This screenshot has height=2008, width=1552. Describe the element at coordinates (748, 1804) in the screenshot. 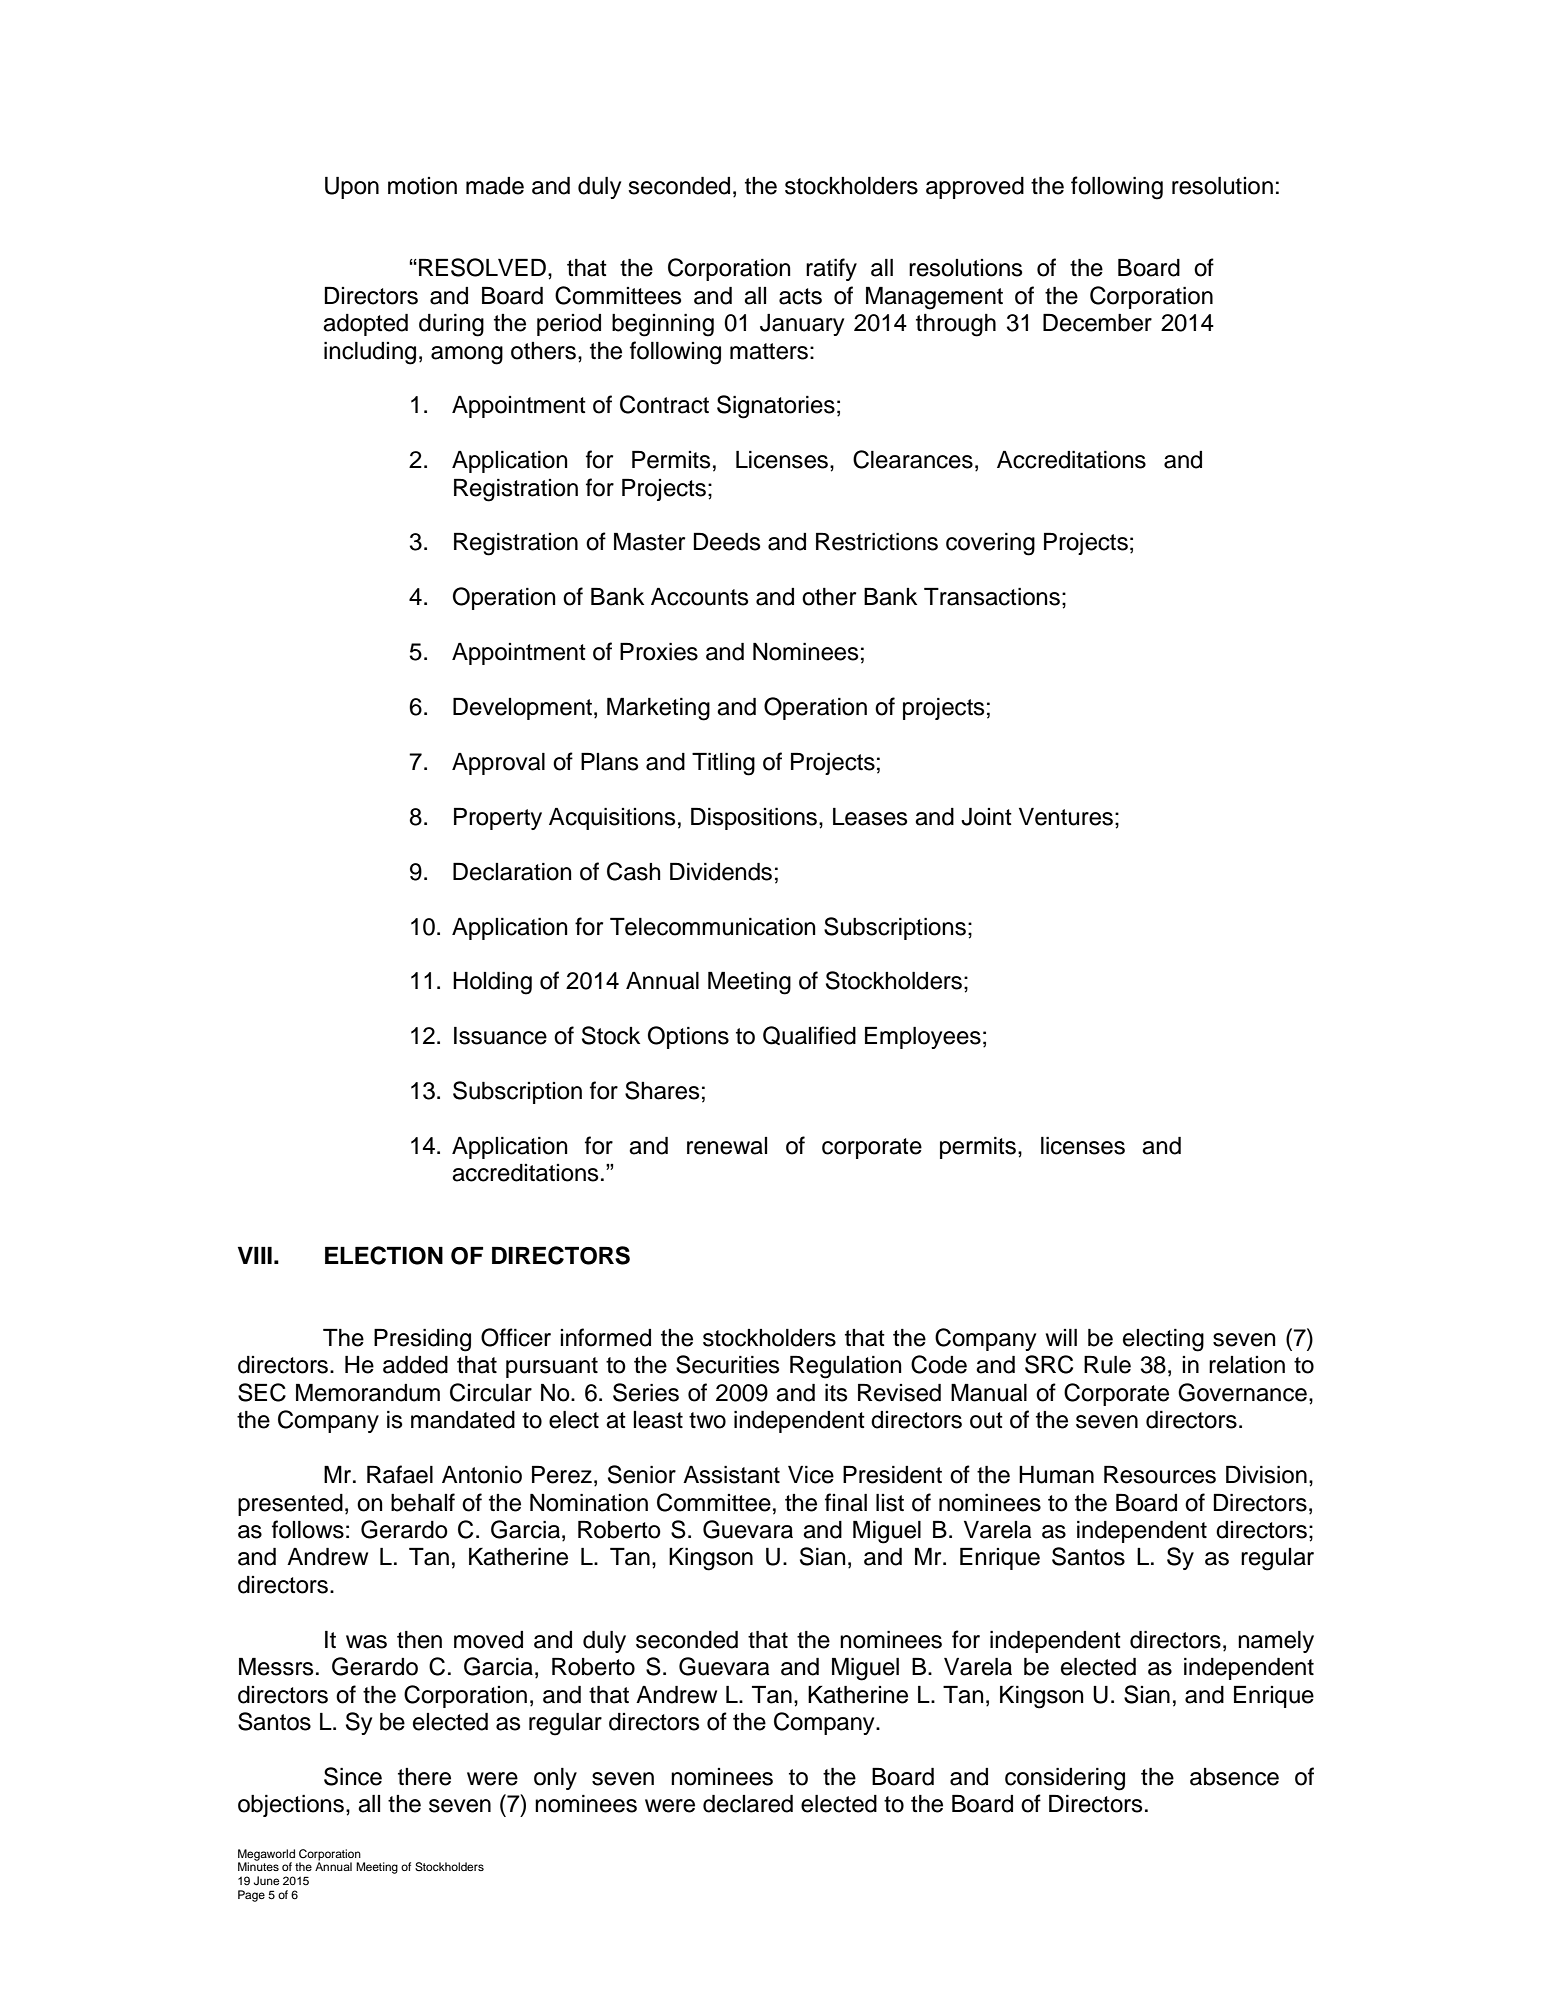

I see `declared` at that location.
